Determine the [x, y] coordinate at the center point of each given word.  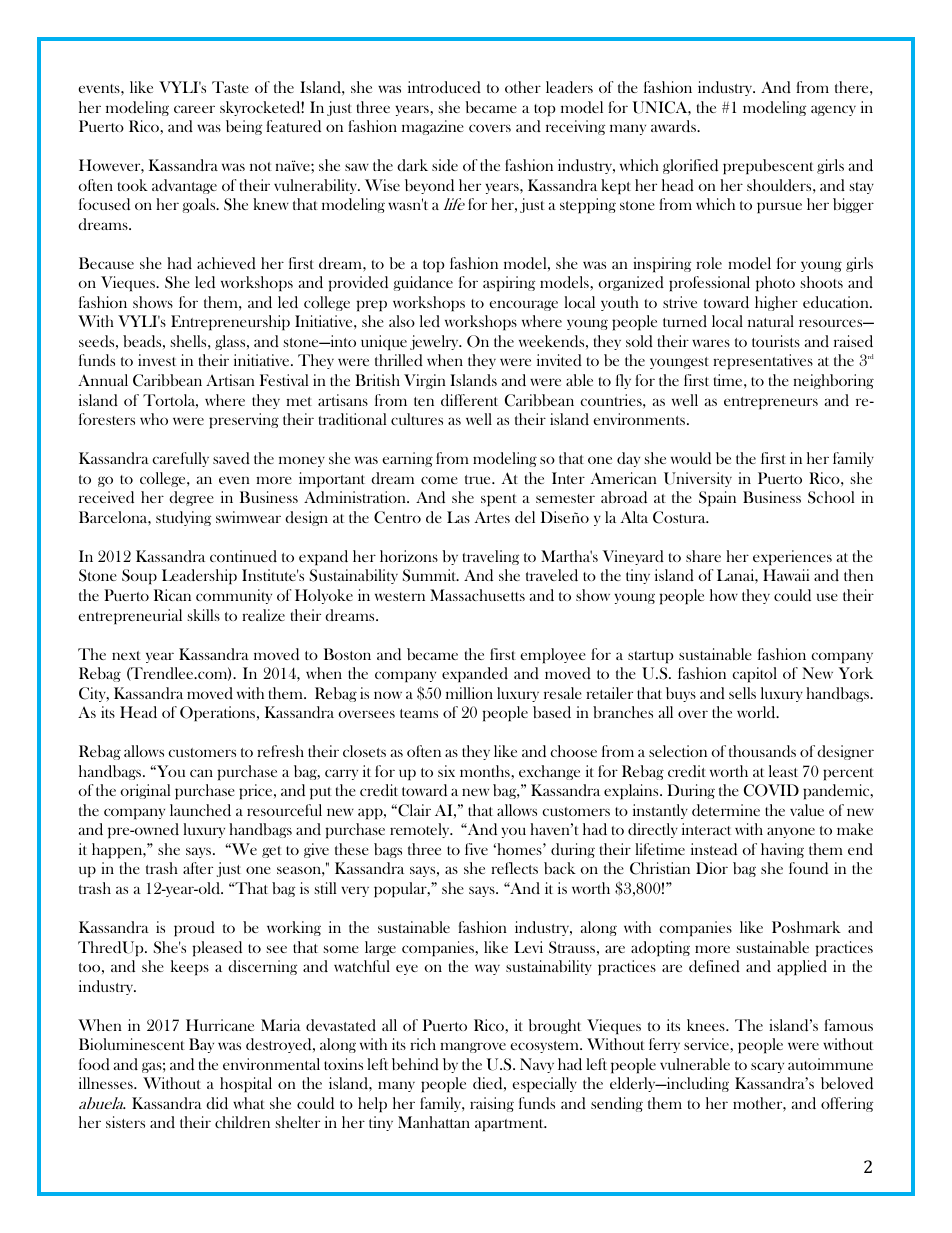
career [194, 109]
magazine [433, 127]
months [486, 772]
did [217, 1103]
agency [833, 110]
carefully [180, 459]
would [691, 458]
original [145, 791]
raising [492, 1104]
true [479, 479]
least [783, 771]
